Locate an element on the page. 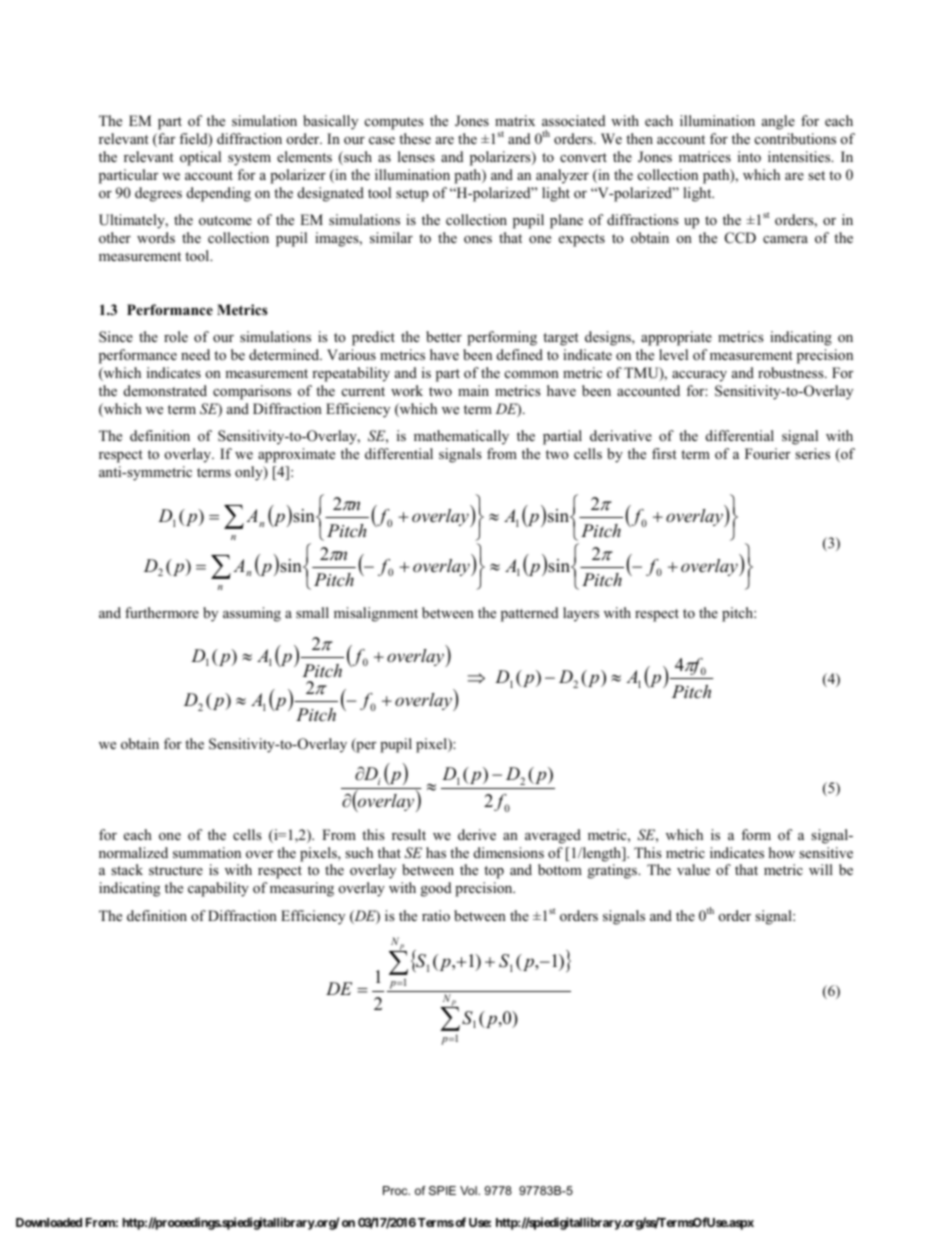 This page has height=1233, width=952. ratio is located at coordinates (436, 915).
